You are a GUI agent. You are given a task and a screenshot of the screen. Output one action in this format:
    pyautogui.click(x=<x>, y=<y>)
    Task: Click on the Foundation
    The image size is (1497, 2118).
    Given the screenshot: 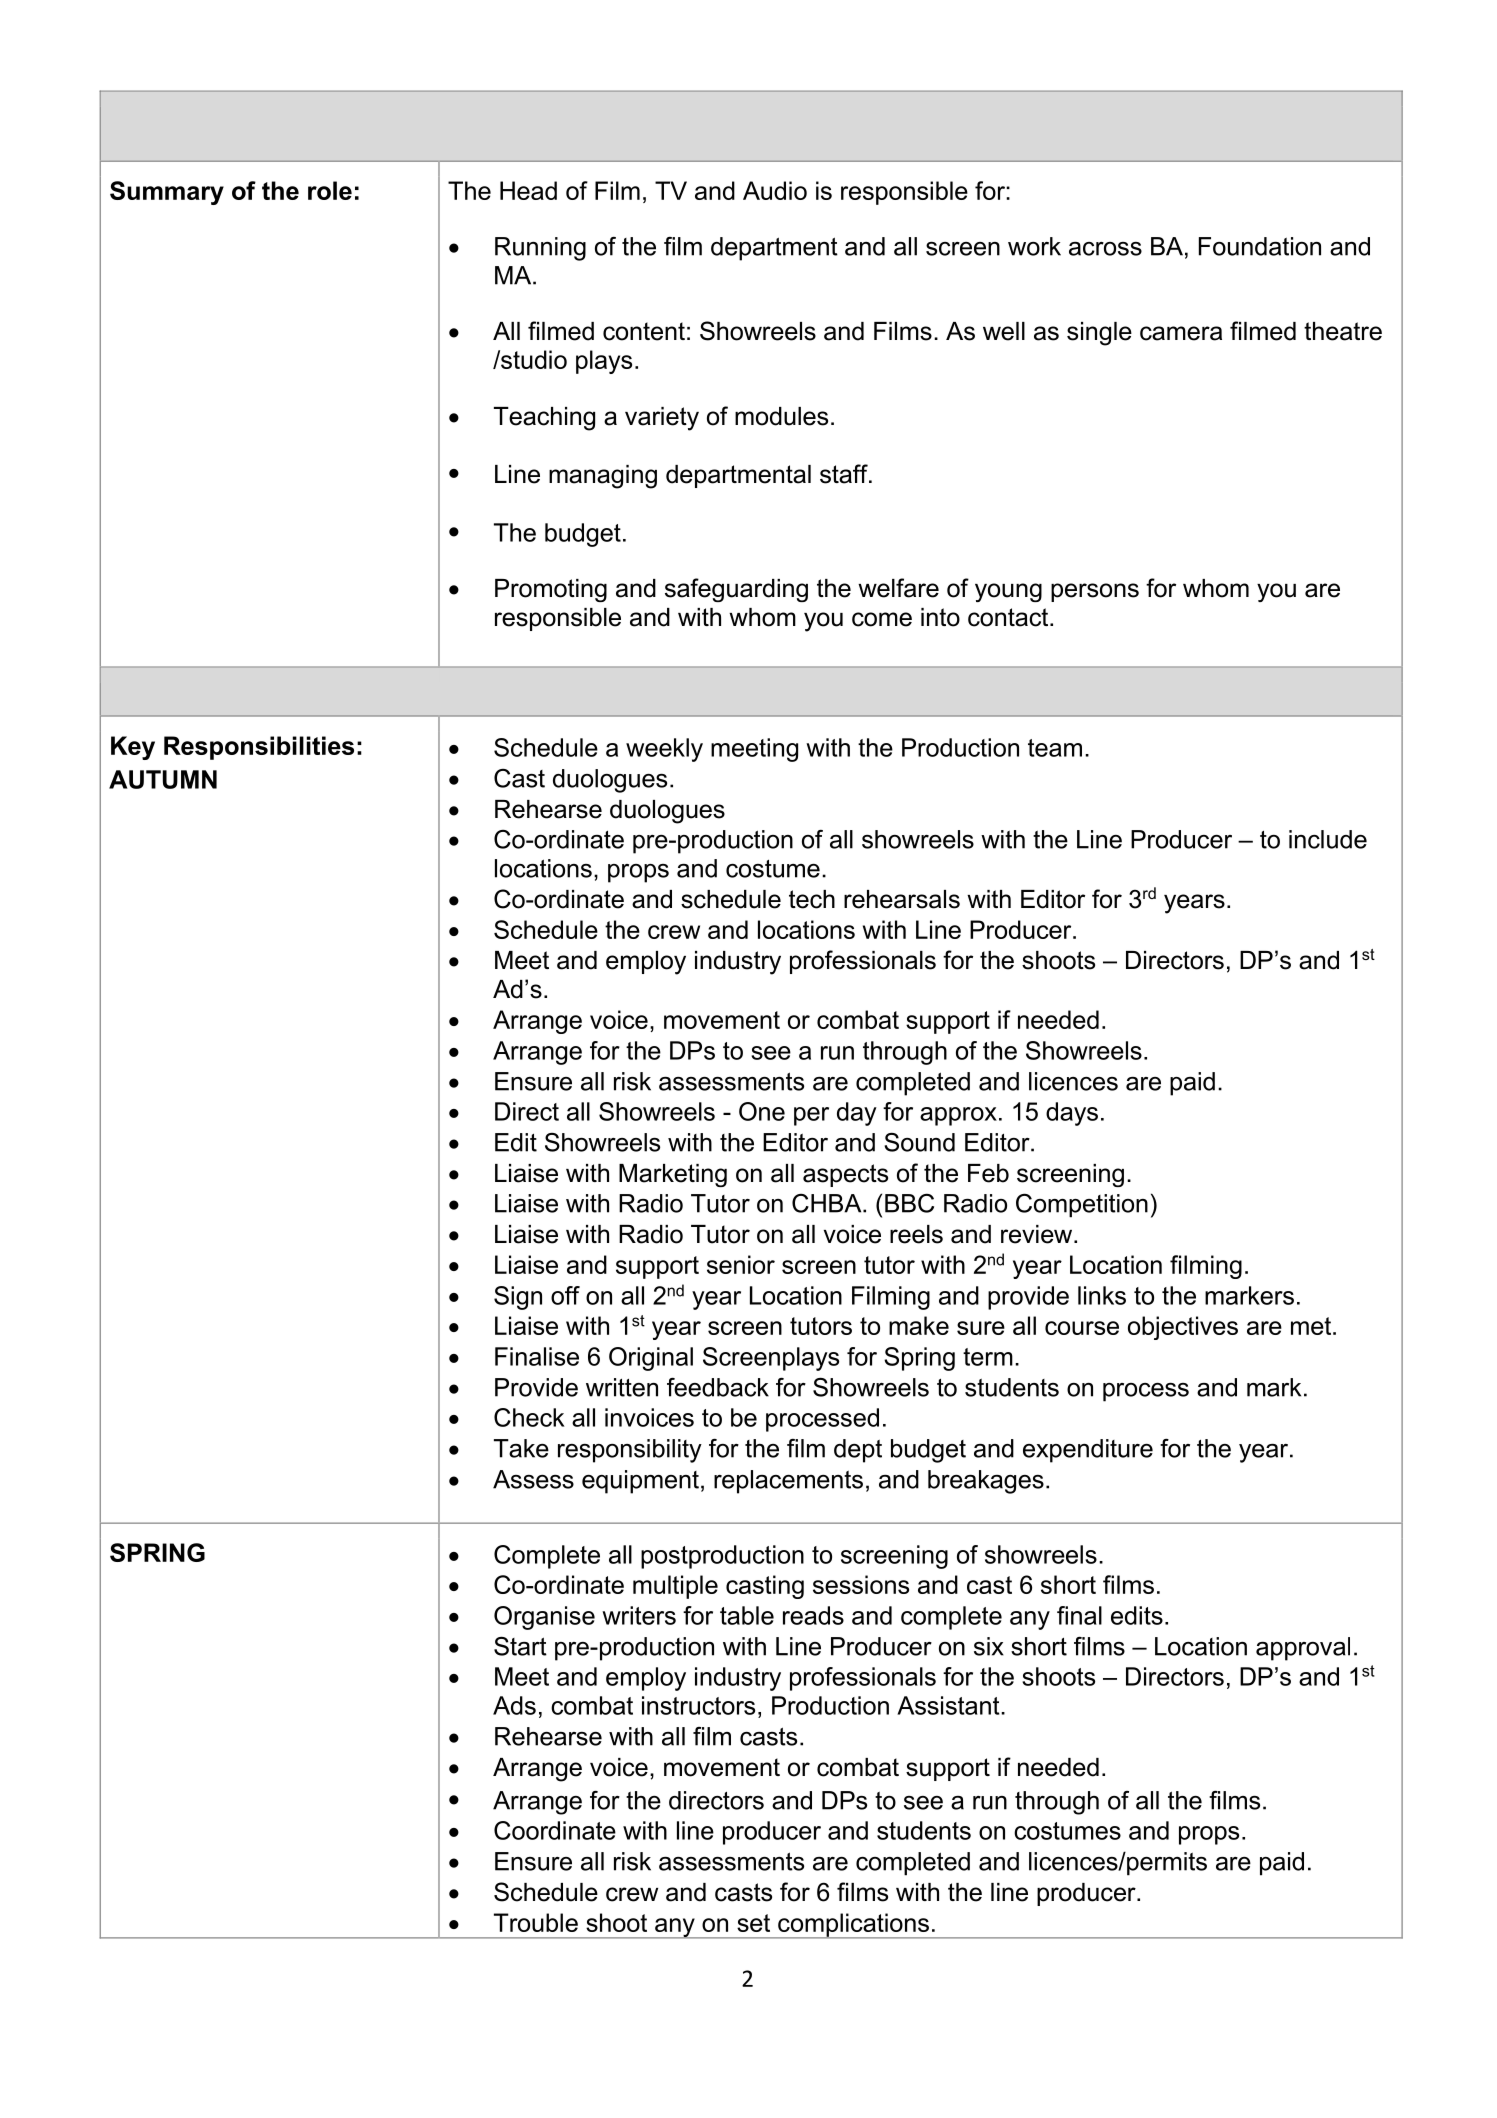 What is the action you would take?
    pyautogui.click(x=1260, y=246)
